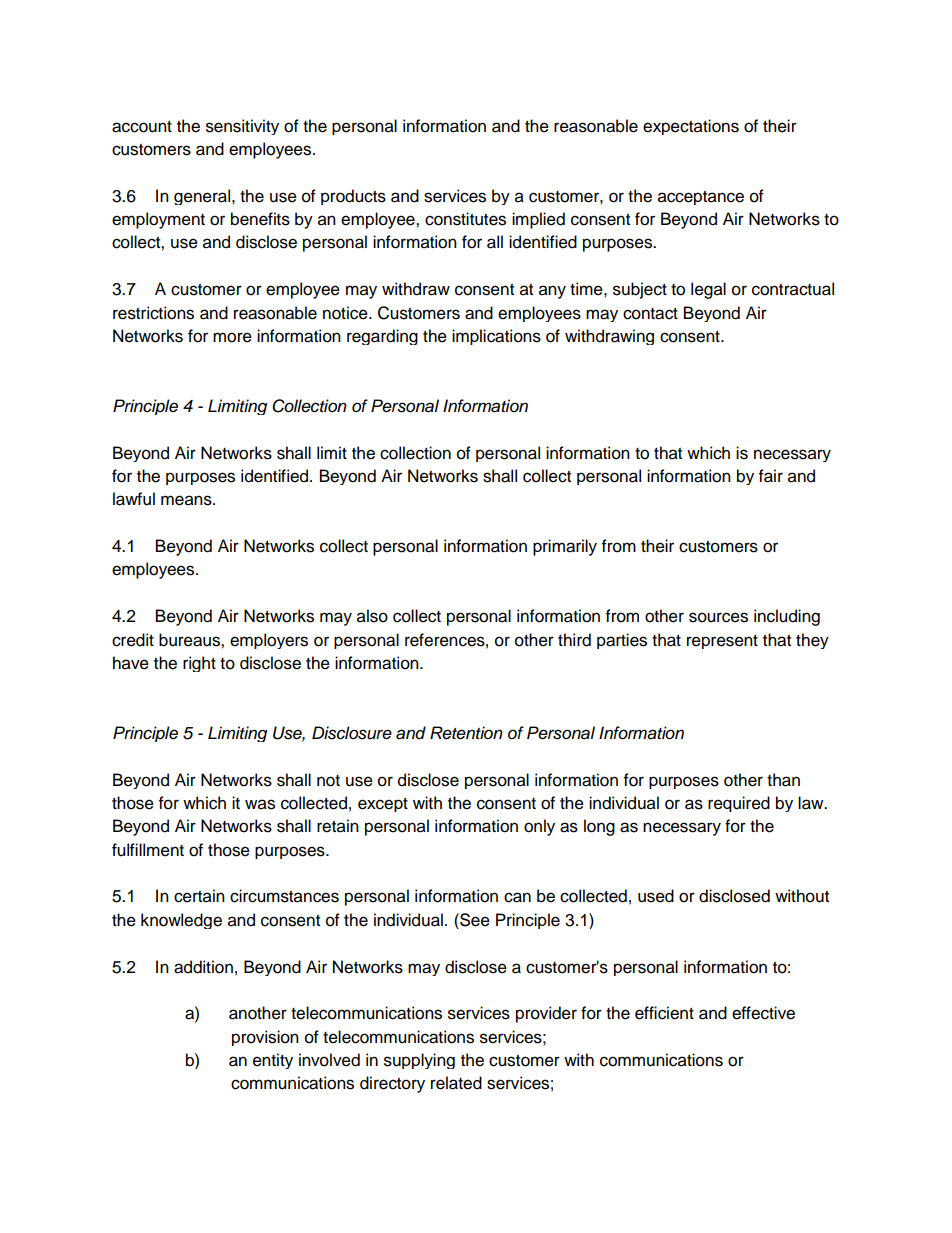  Describe the element at coordinates (465, 219) in the screenshot. I see `constitutes` at that location.
